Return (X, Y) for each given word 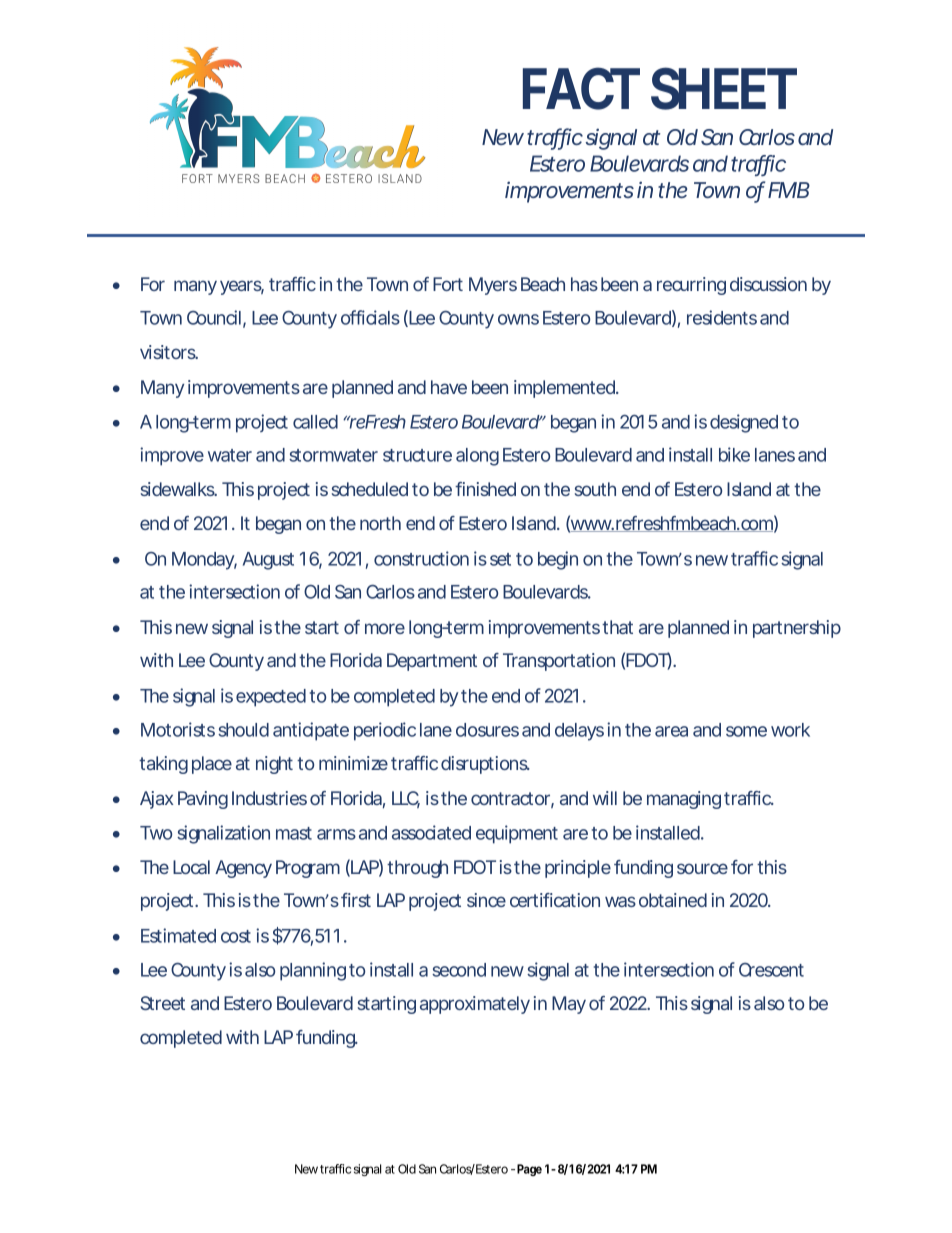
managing (684, 800)
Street (163, 1003)
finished (485, 489)
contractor (512, 800)
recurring (691, 286)
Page (529, 1170)
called (315, 422)
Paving (203, 800)
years (242, 287)
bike (734, 454)
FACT (581, 88)
